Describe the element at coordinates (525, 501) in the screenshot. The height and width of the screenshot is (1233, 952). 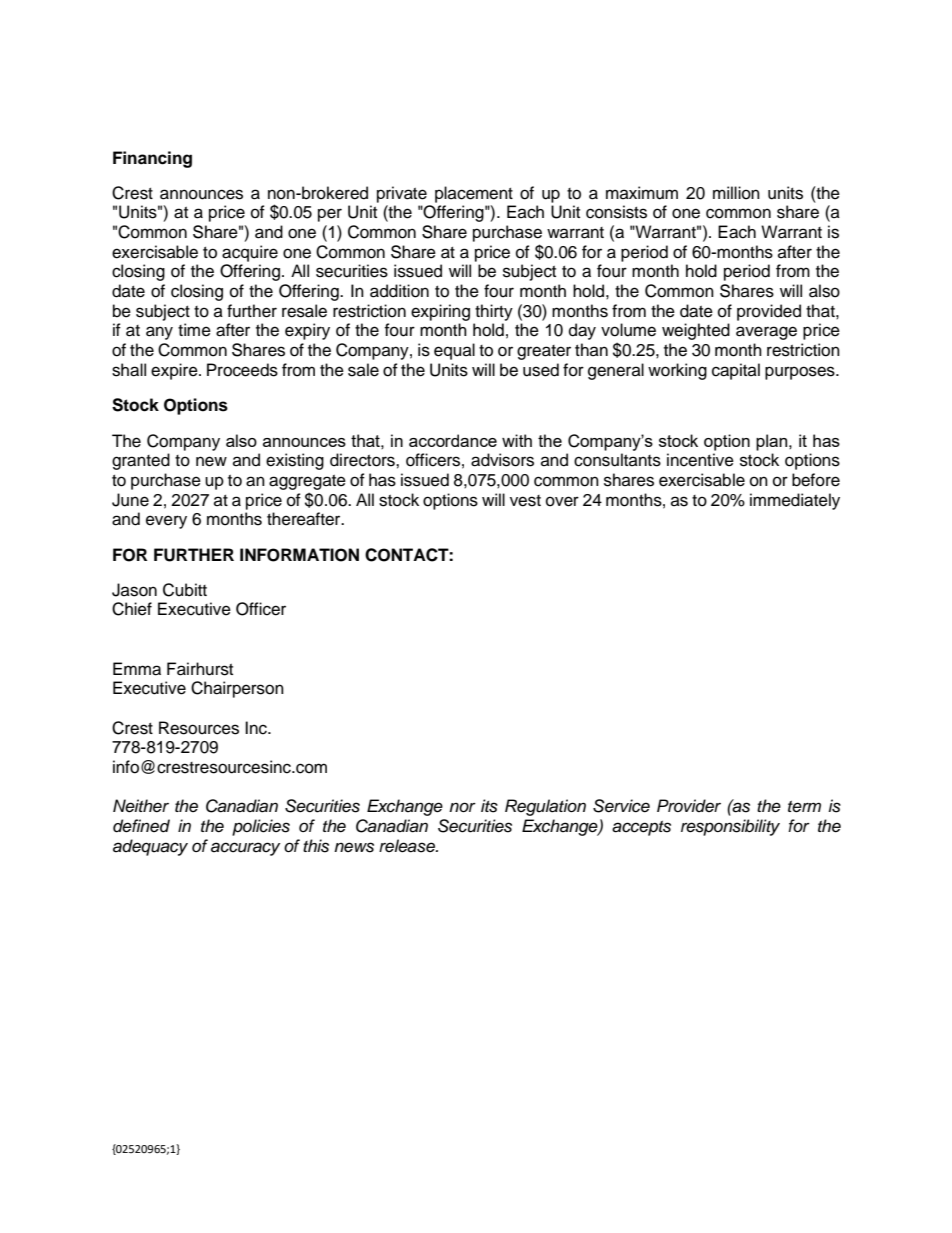
I see `vest` at that location.
